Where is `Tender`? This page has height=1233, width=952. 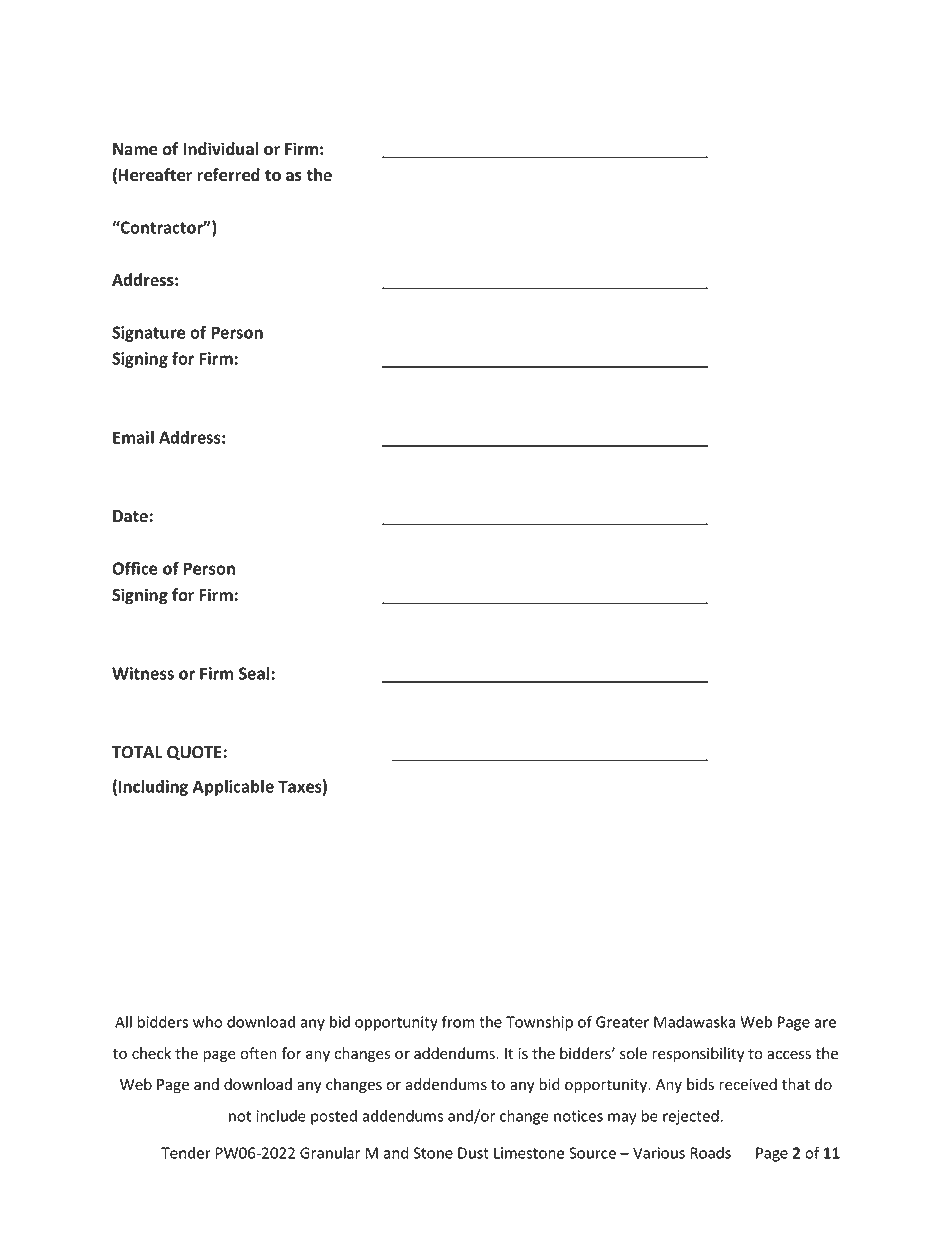
Tender is located at coordinates (186, 1153).
